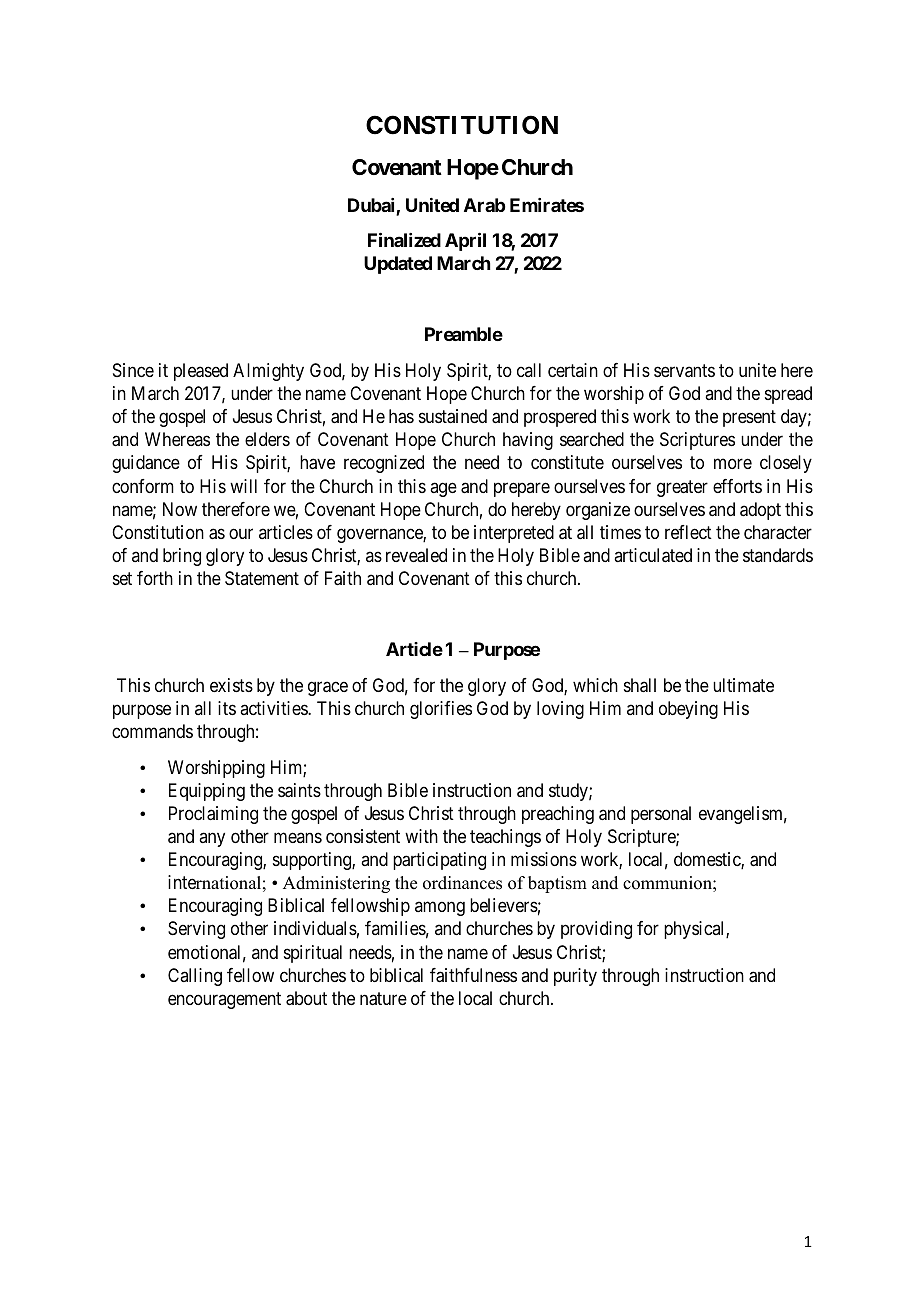 The image size is (924, 1308). Describe the element at coordinates (404, 239) in the document. I see `Finalized` at that location.
